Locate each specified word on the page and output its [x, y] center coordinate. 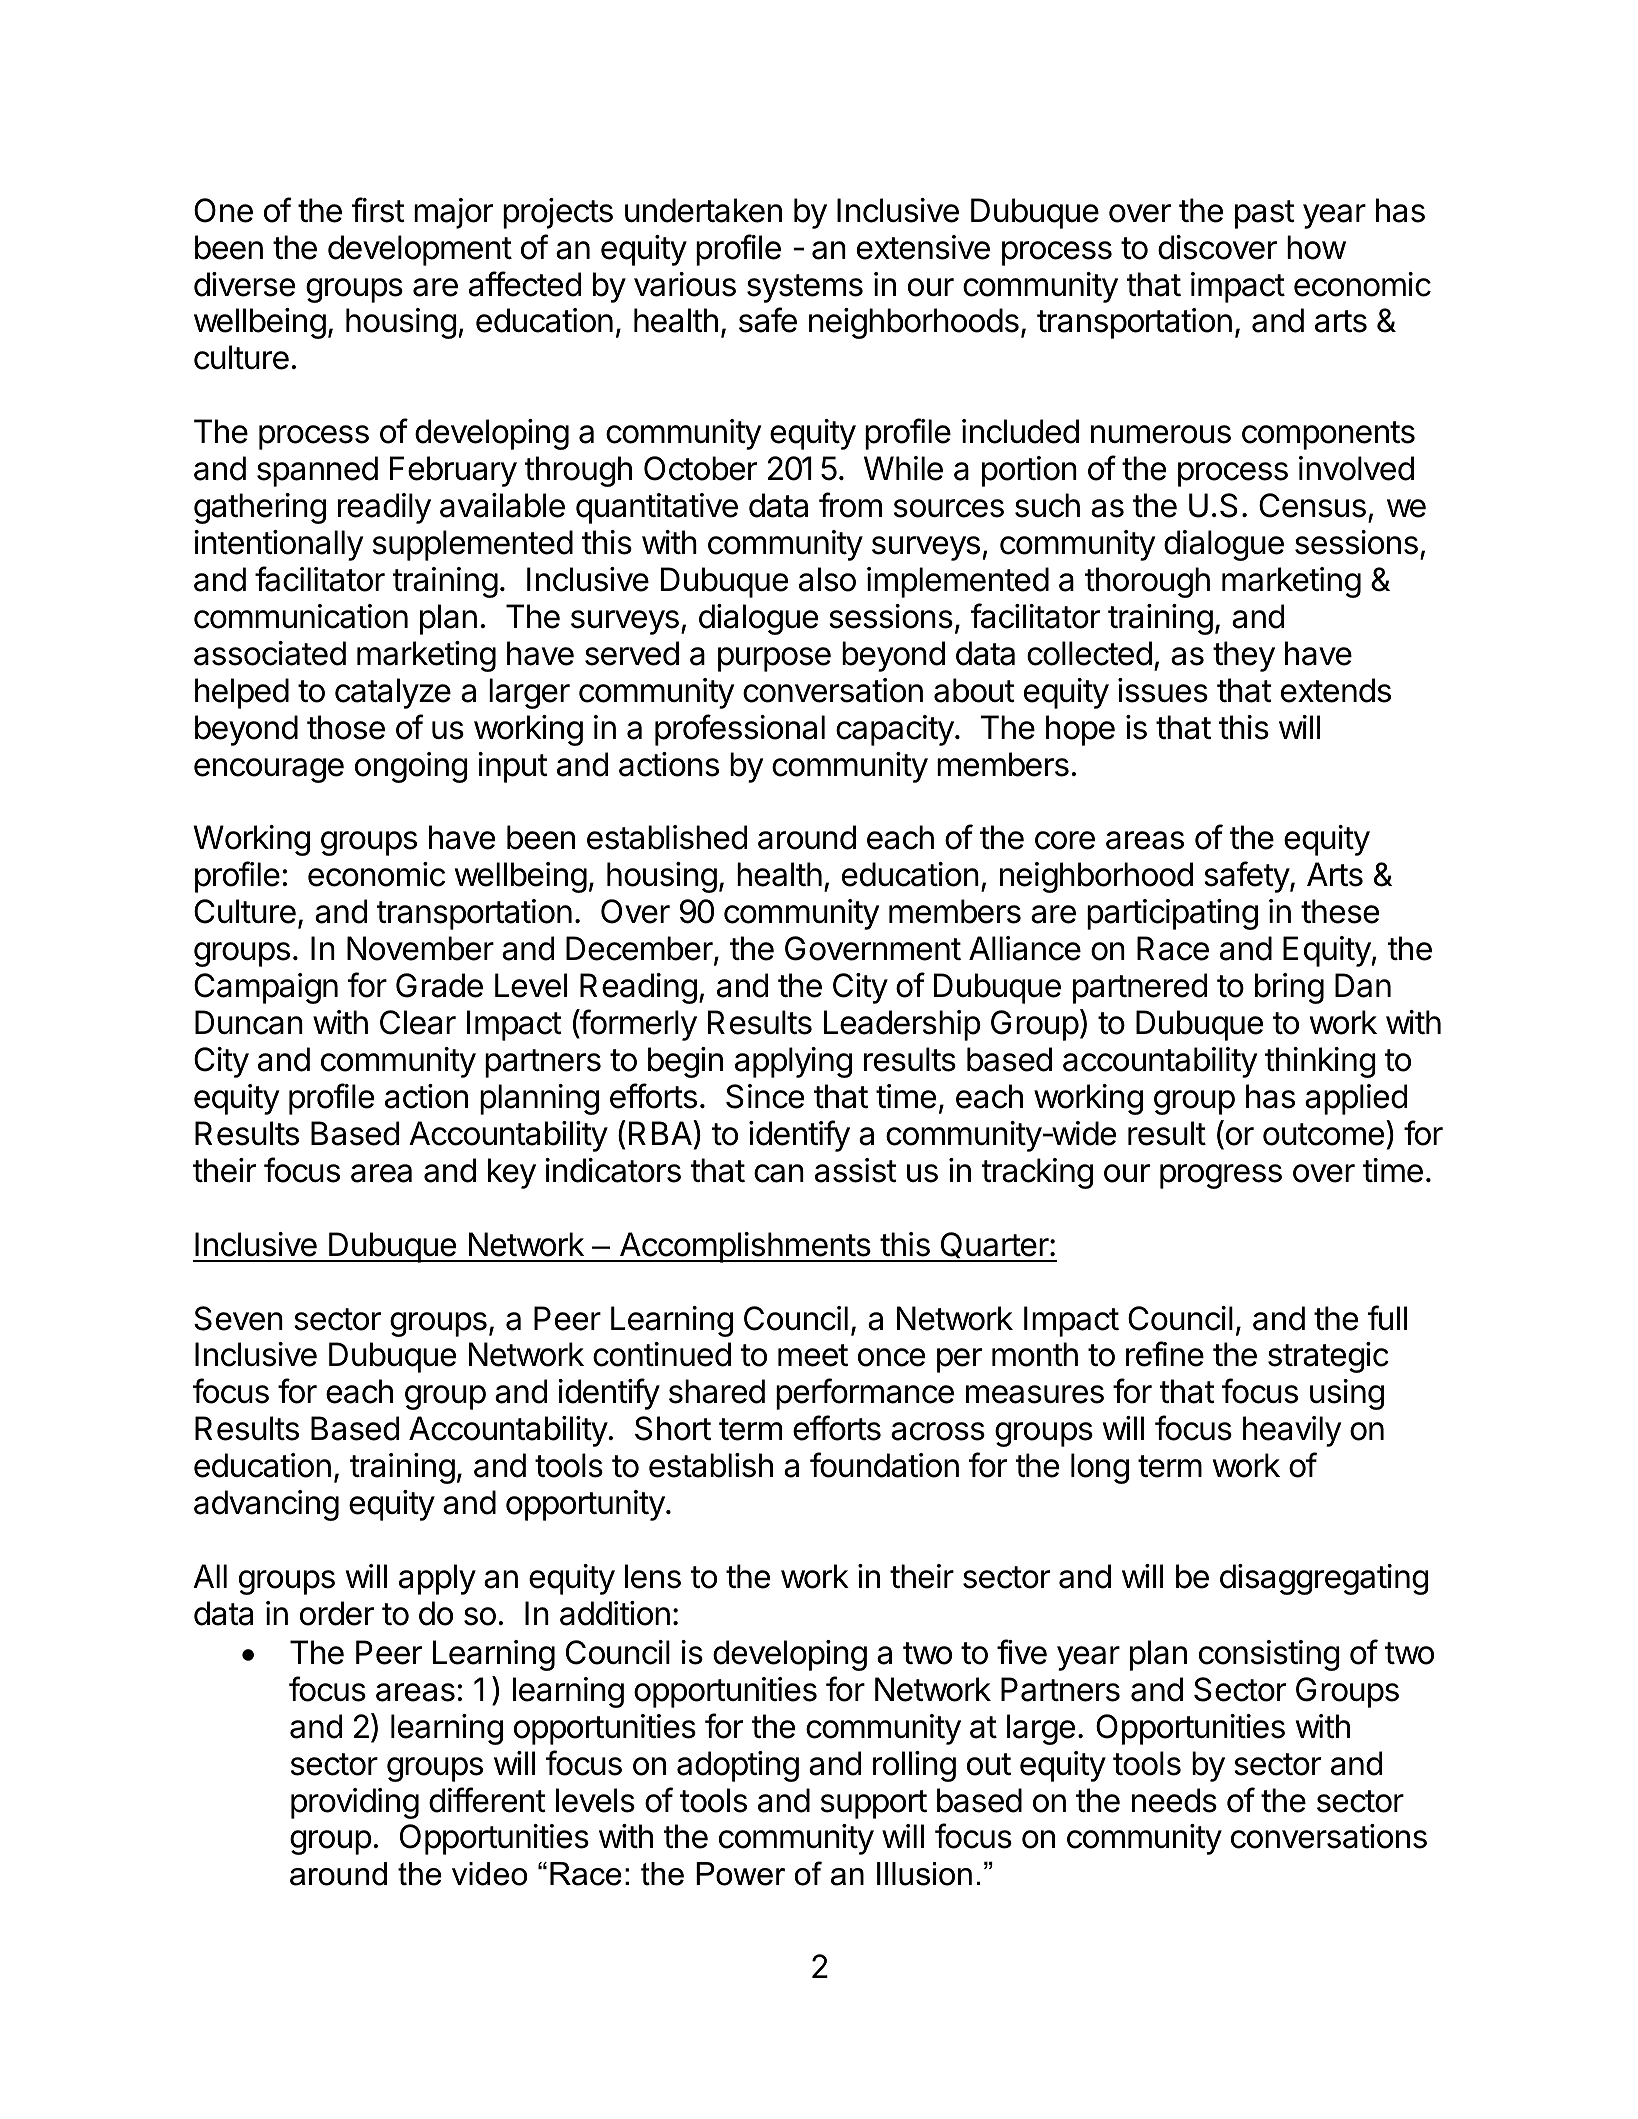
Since [765, 1096]
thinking [1320, 1062]
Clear [418, 1022]
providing [355, 1803]
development [420, 250]
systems [805, 288]
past [1265, 214]
